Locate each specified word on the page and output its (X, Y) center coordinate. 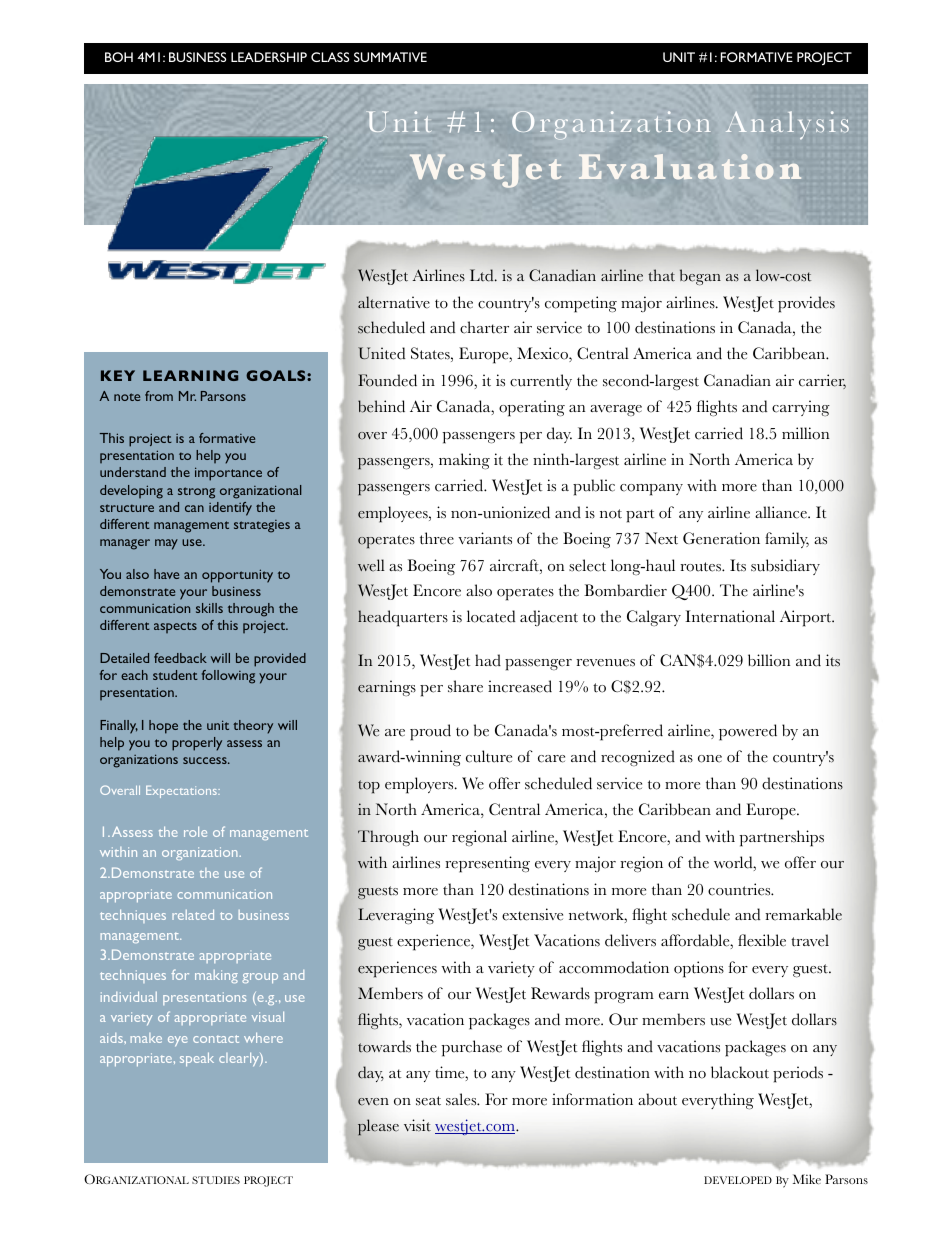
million (806, 433)
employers (420, 785)
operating (532, 408)
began (700, 277)
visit (417, 1125)
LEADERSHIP (269, 57)
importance (228, 474)
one (710, 759)
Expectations (182, 792)
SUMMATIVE (390, 57)
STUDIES (216, 1180)
